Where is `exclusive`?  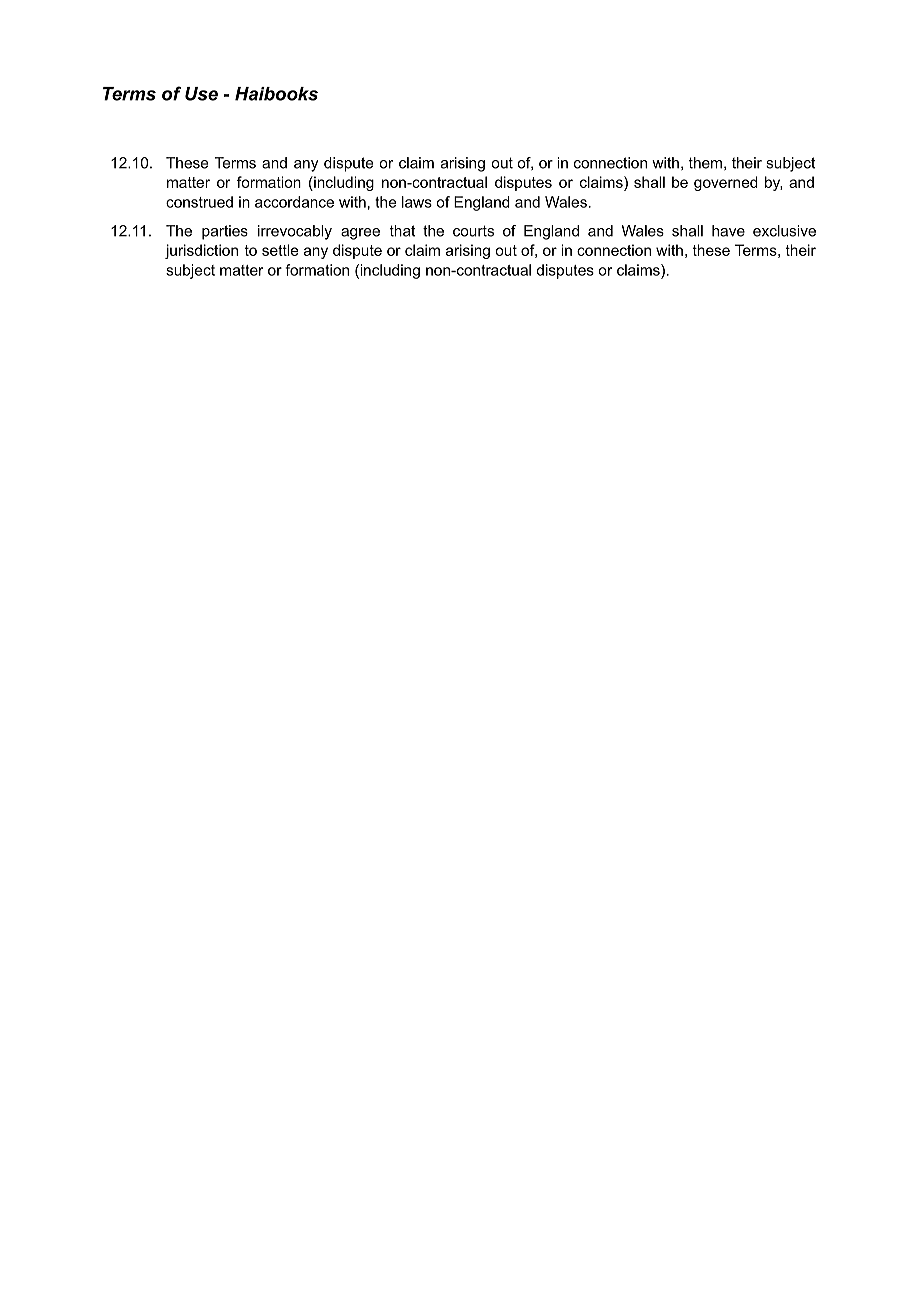
exclusive is located at coordinates (784, 231).
